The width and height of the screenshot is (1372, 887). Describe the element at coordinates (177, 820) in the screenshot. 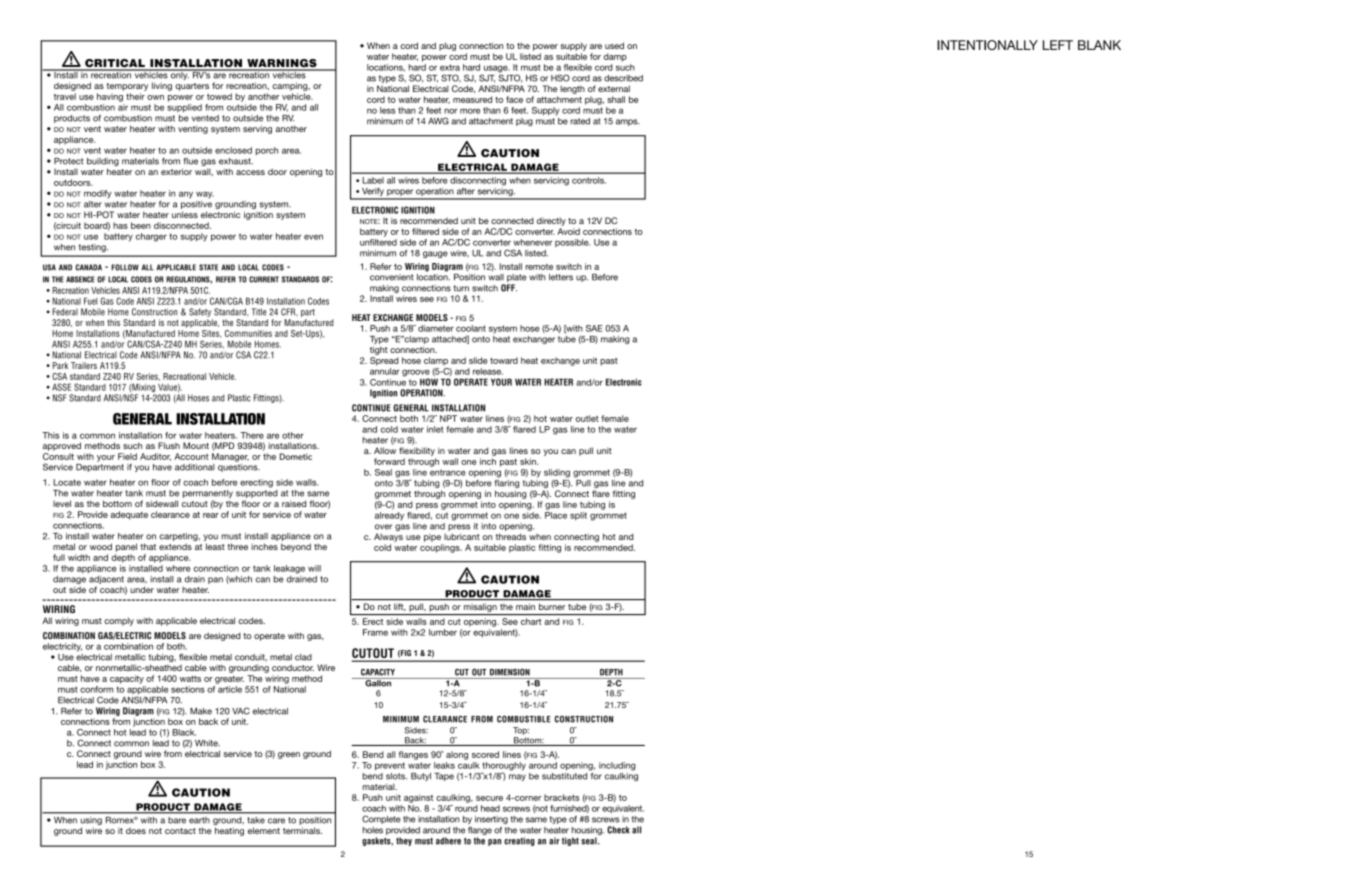

I see `bare` at that location.
